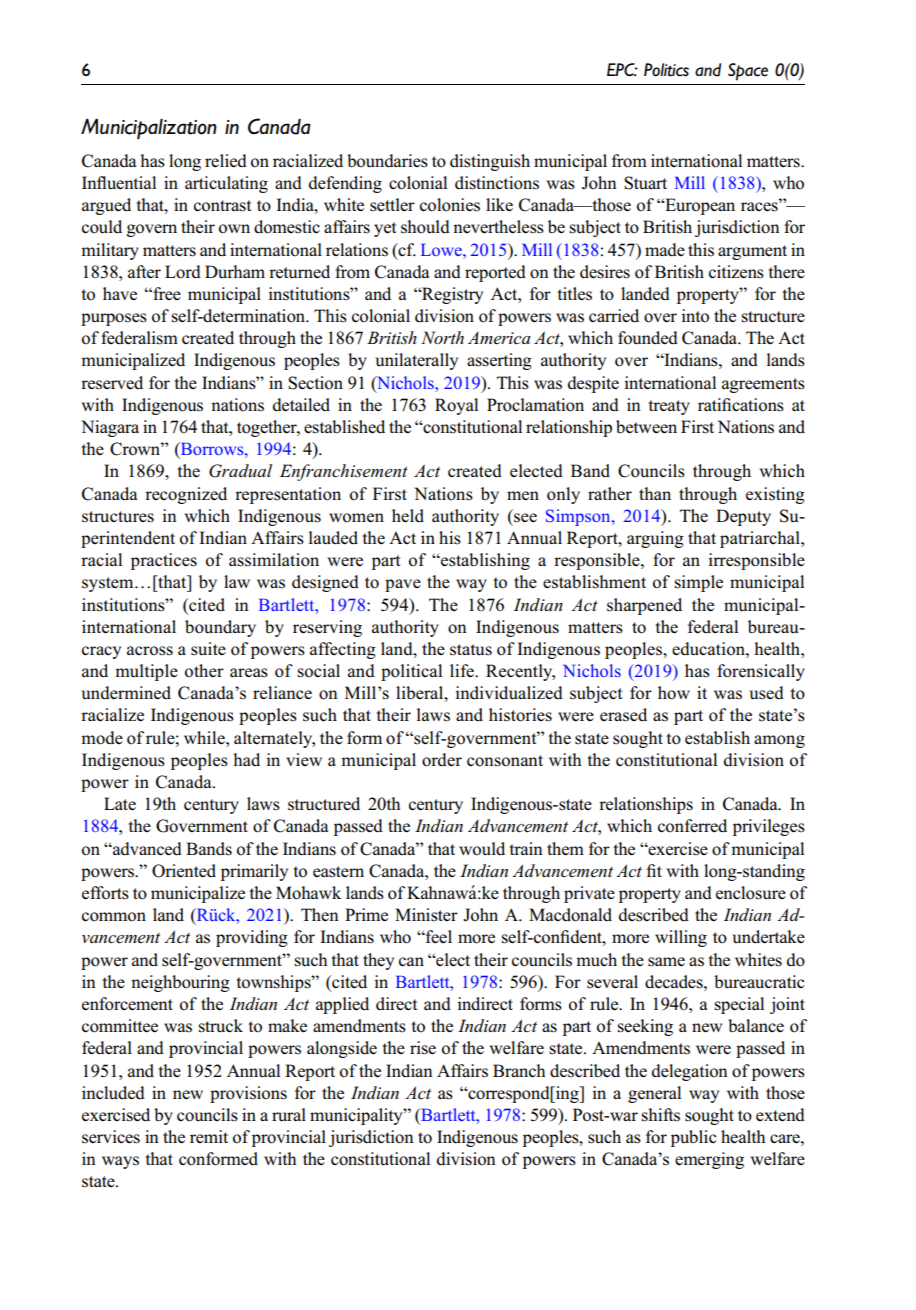 This document has height=1310, width=916. I want to click on order, so click(442, 760).
